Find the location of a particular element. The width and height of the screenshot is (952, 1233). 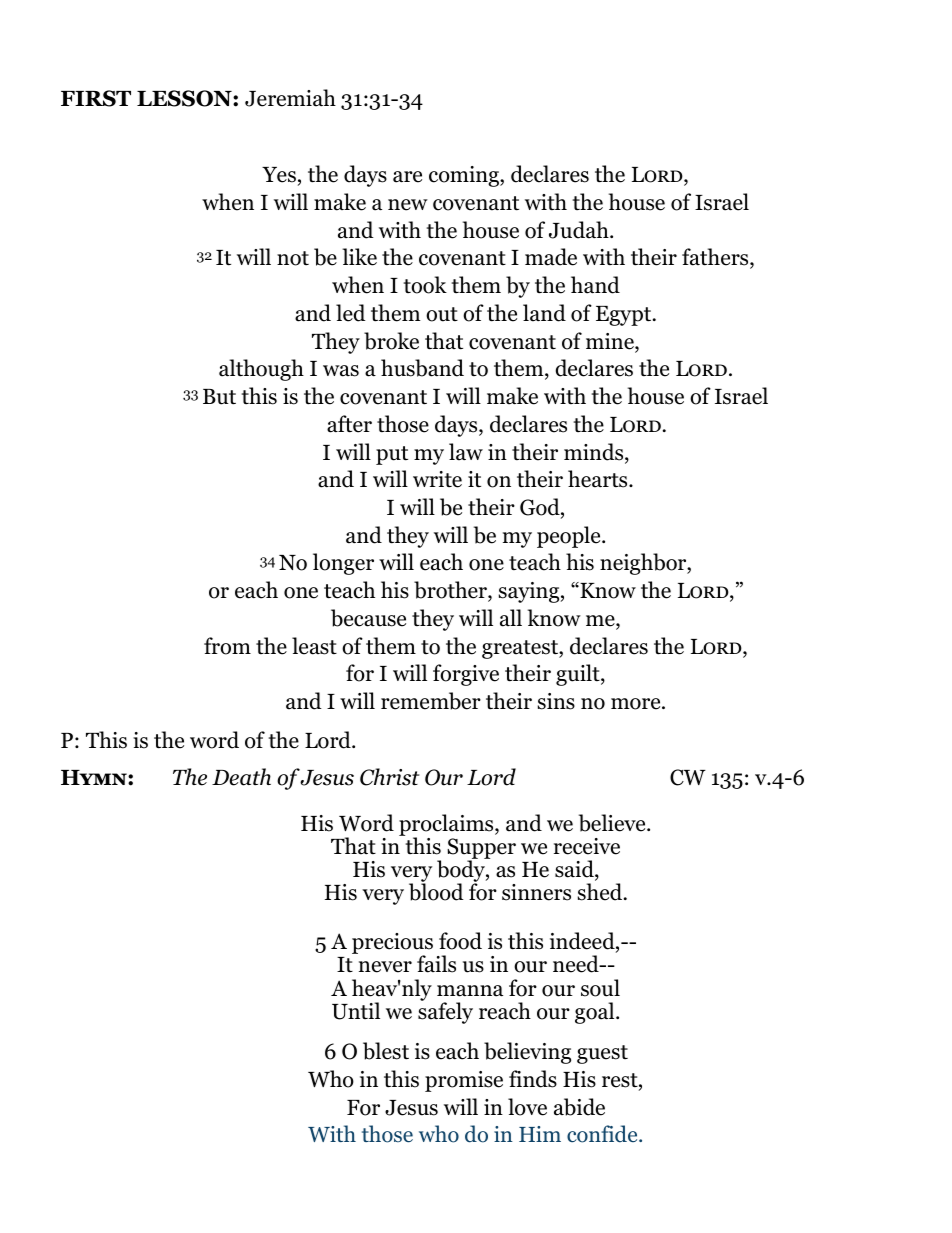

Judah is located at coordinates (580, 230).
